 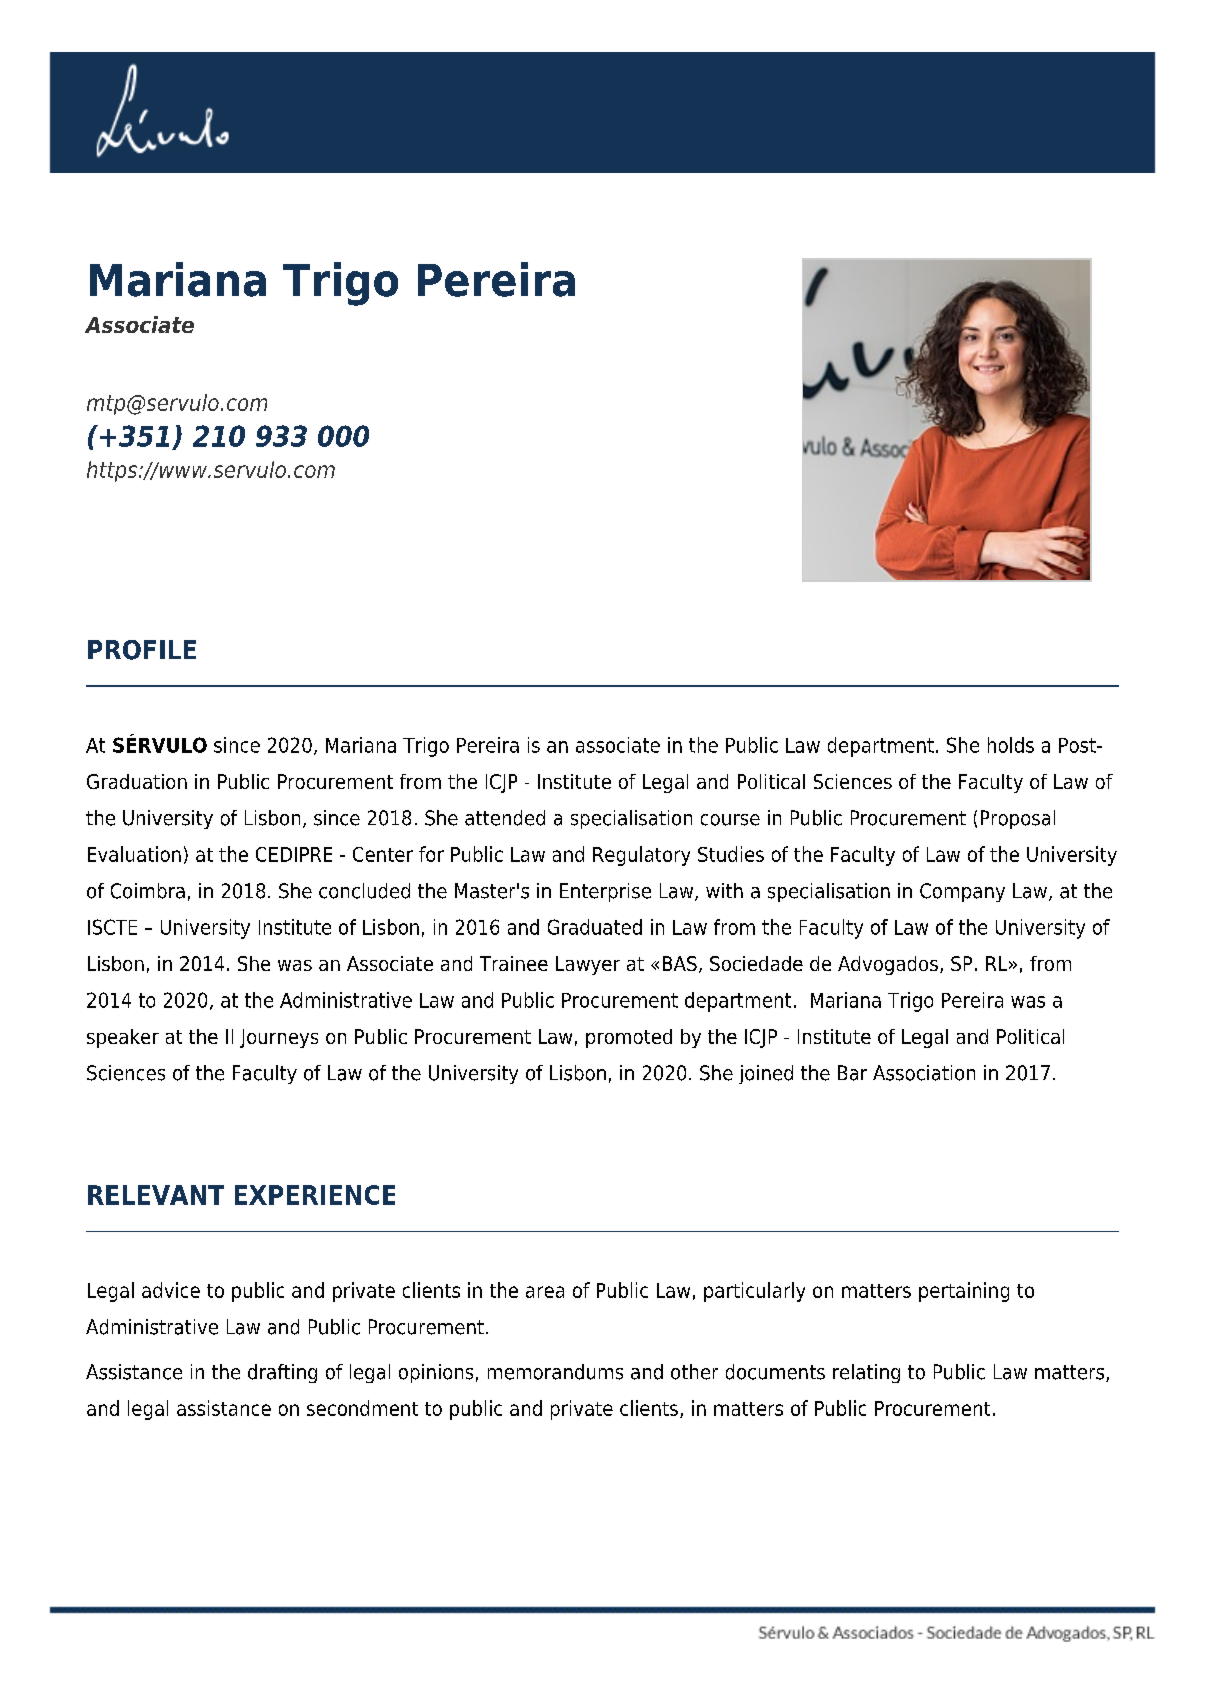 I want to click on promoted, so click(x=629, y=1038).
